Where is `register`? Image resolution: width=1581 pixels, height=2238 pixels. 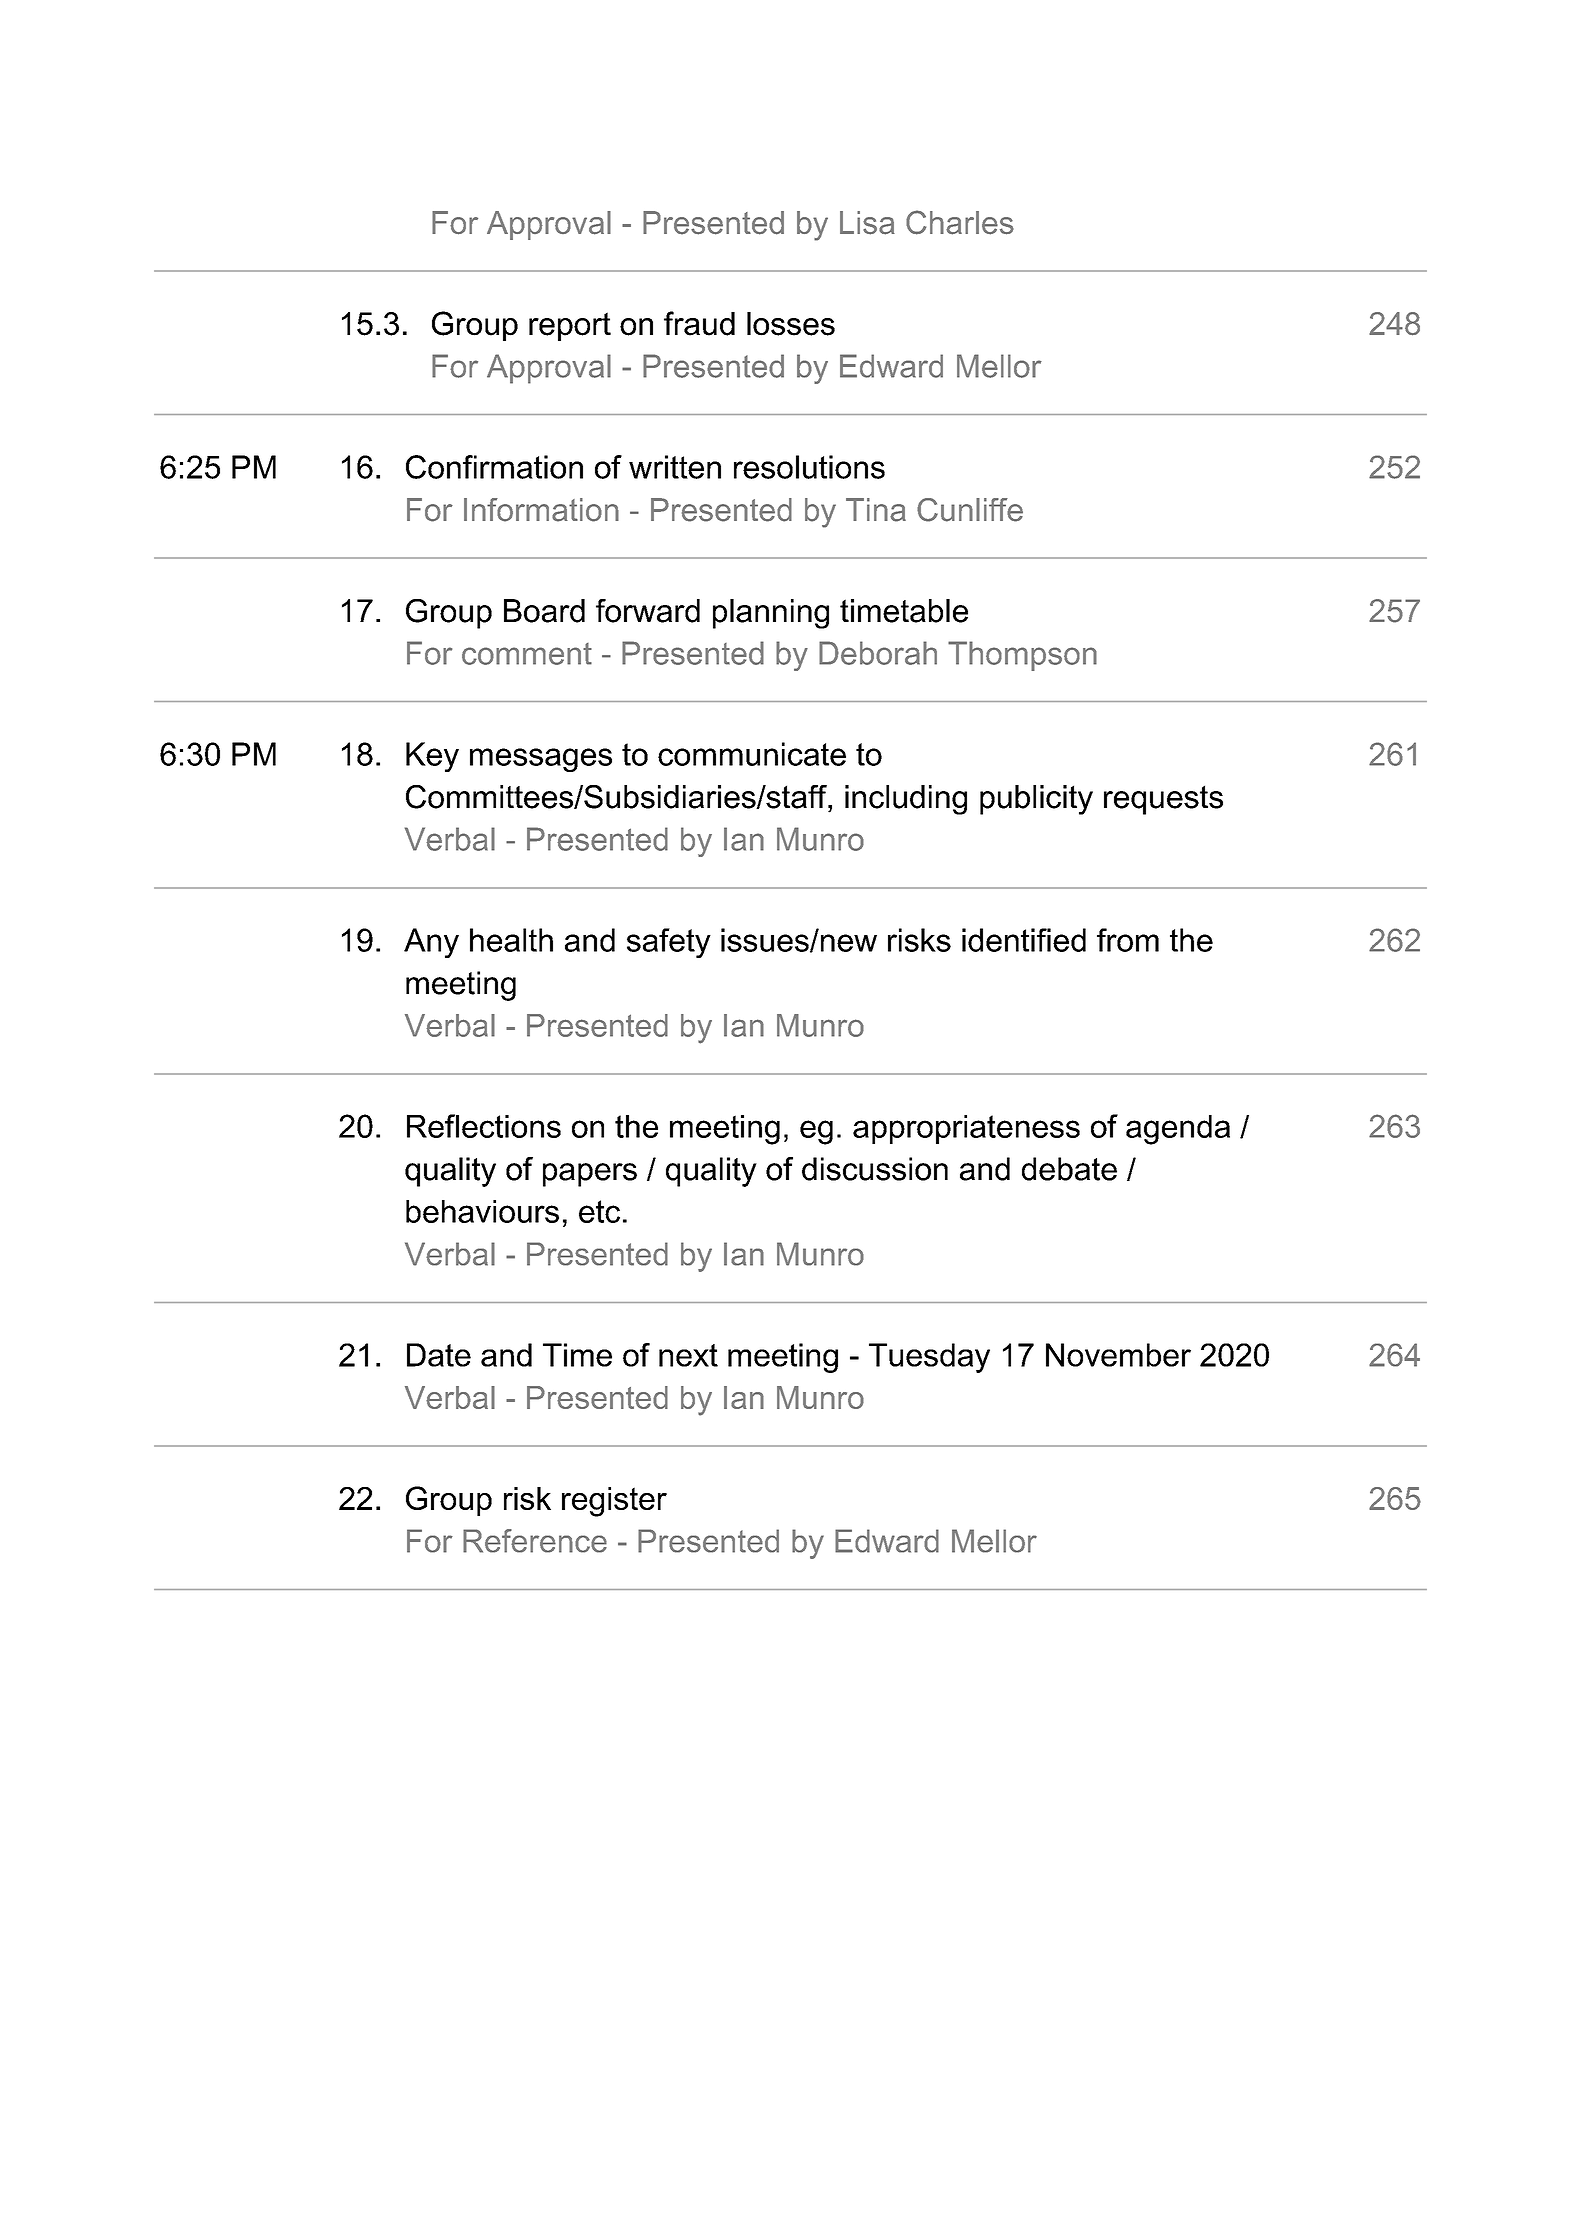
register is located at coordinates (614, 1502).
